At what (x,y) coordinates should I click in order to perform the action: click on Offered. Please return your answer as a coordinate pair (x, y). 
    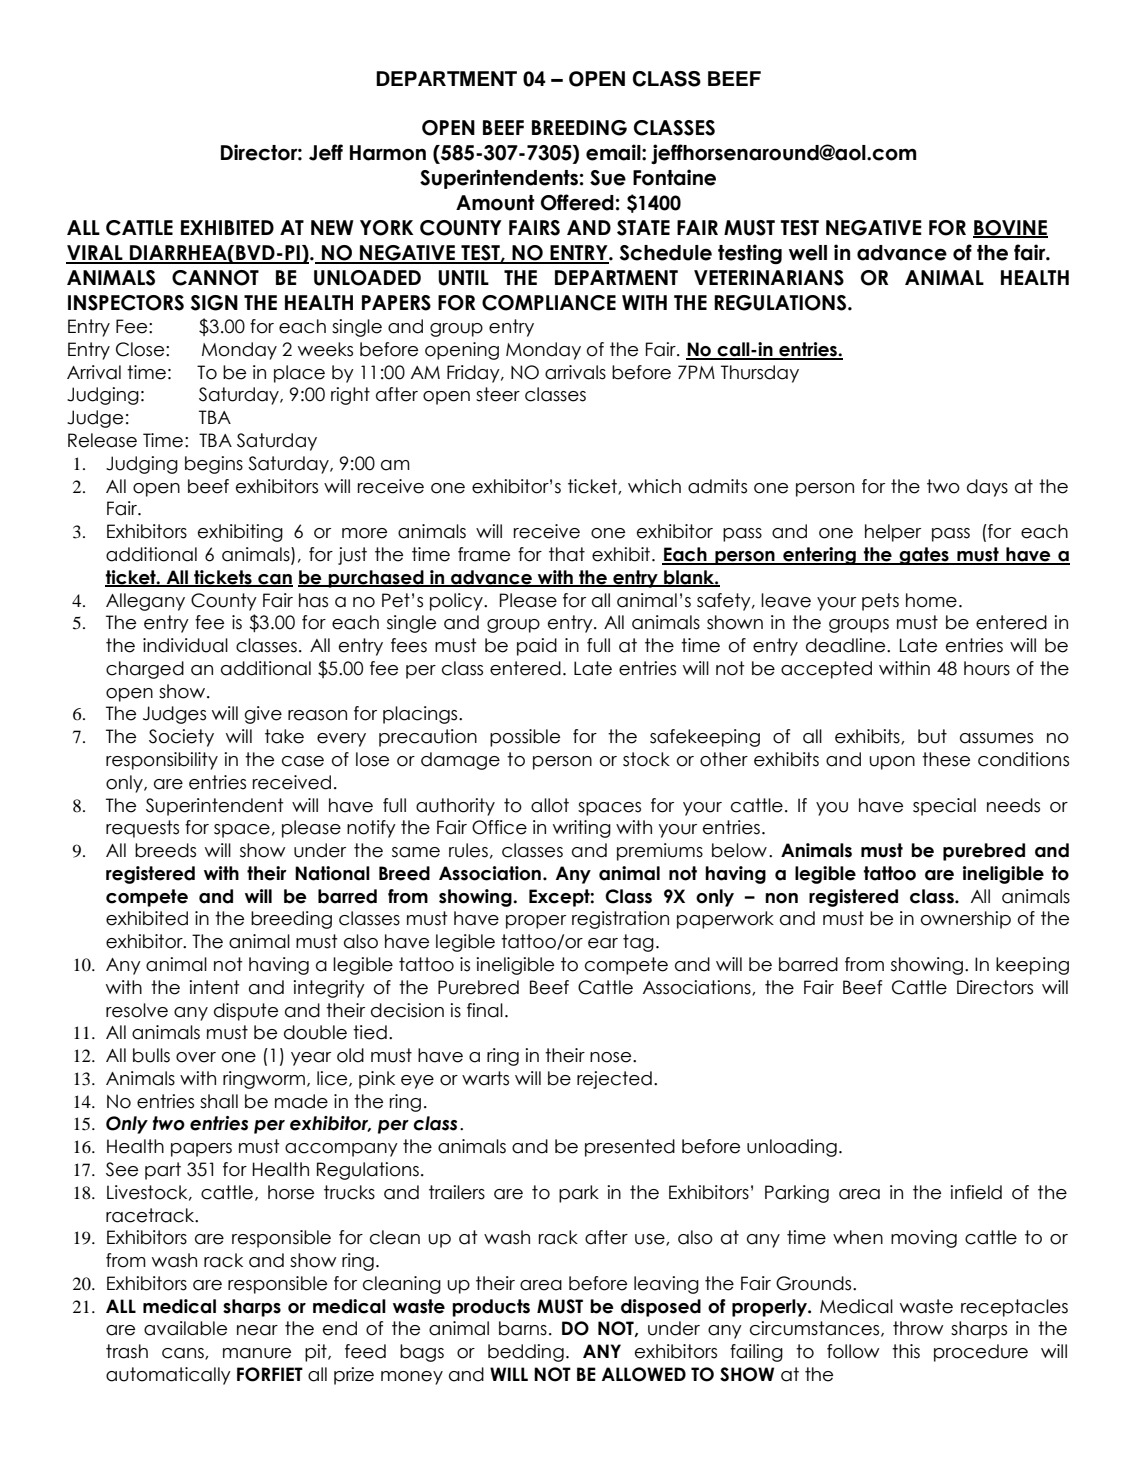
    Looking at the image, I should click on (577, 202).
